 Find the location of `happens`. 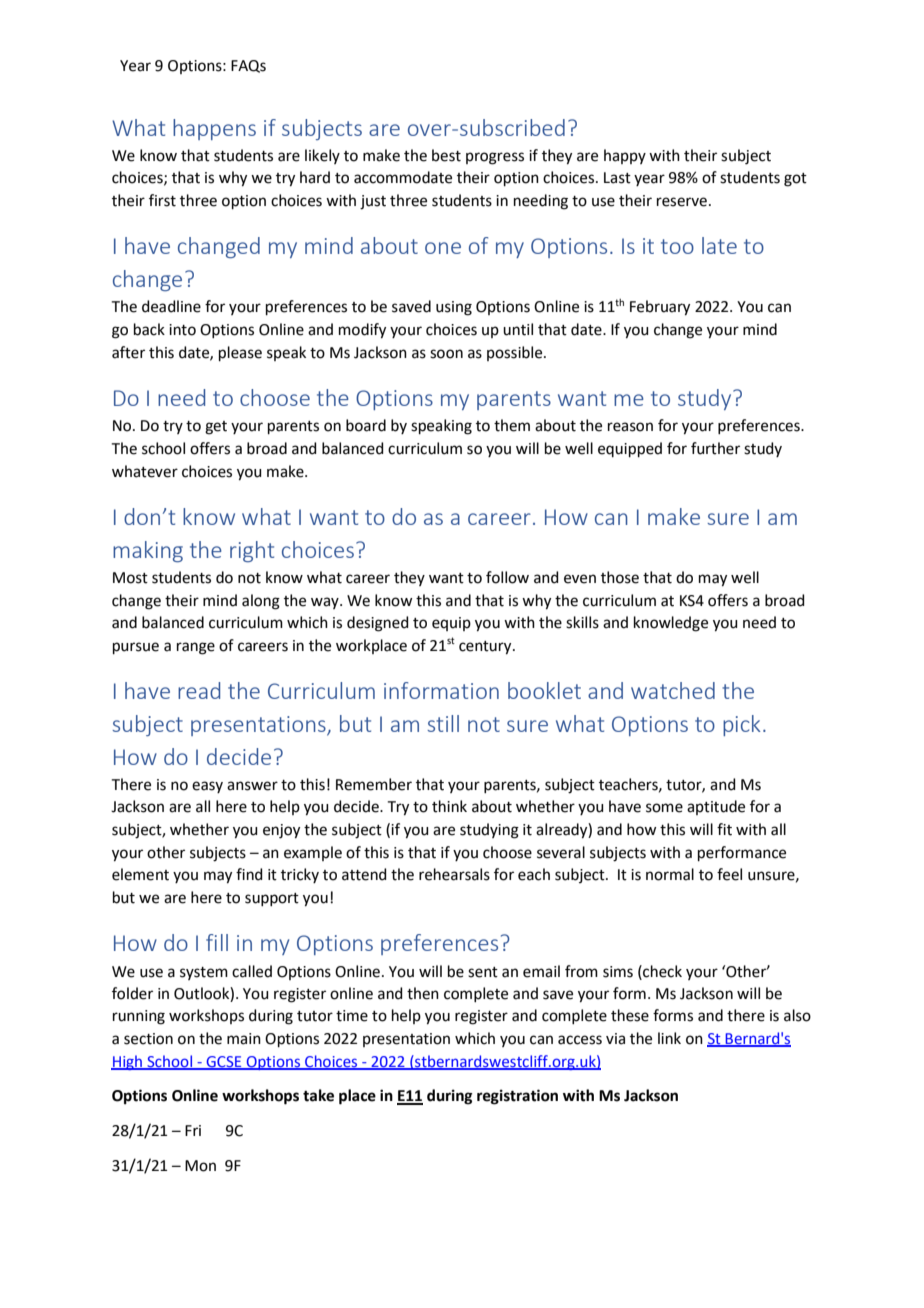

happens is located at coordinates (214, 129).
